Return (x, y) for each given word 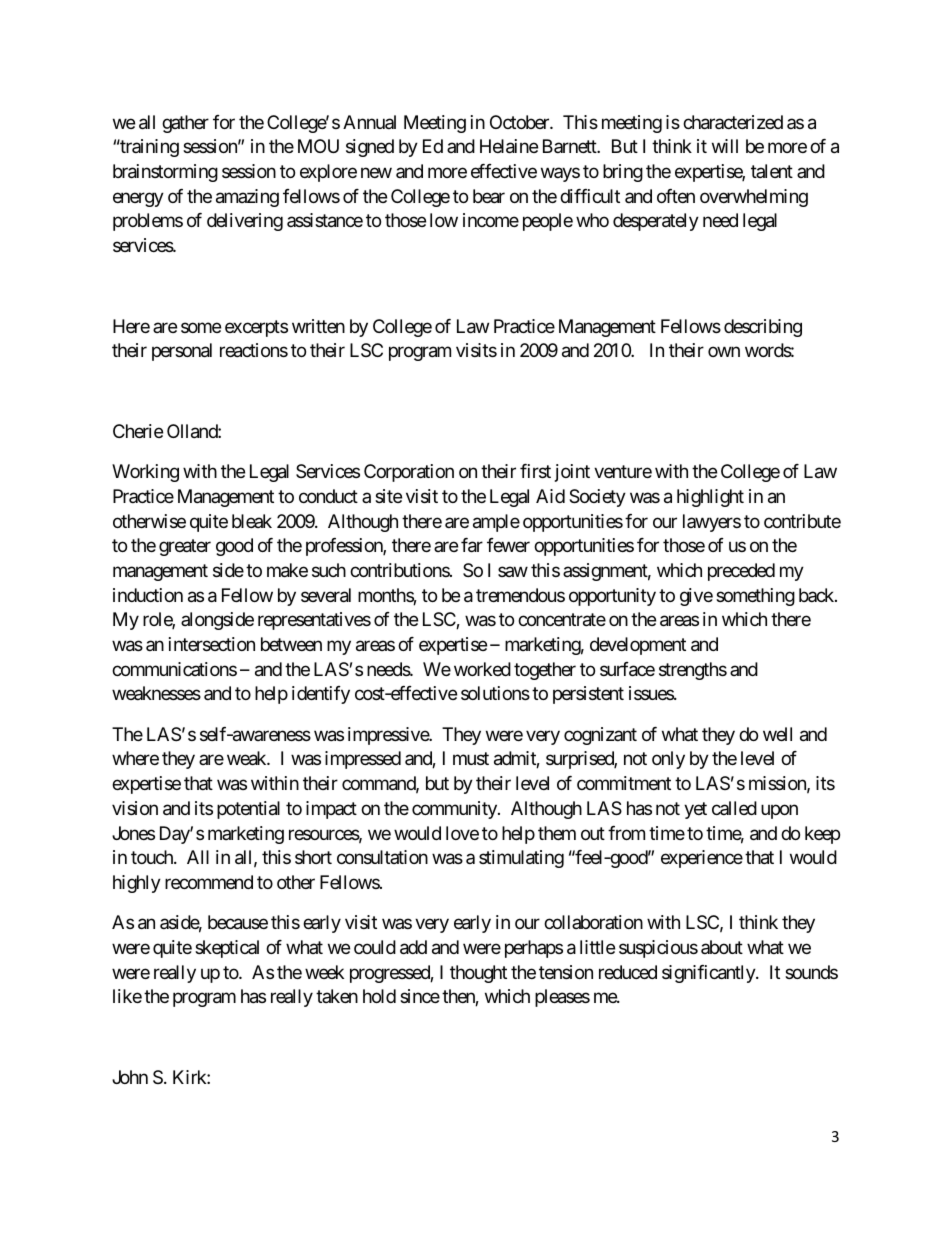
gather (185, 124)
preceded (741, 572)
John (130, 1077)
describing (763, 328)
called (734, 808)
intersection (212, 644)
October (520, 122)
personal (182, 352)
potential (248, 810)
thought (478, 974)
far (472, 545)
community (455, 810)
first (535, 471)
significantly (709, 974)
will (725, 146)
